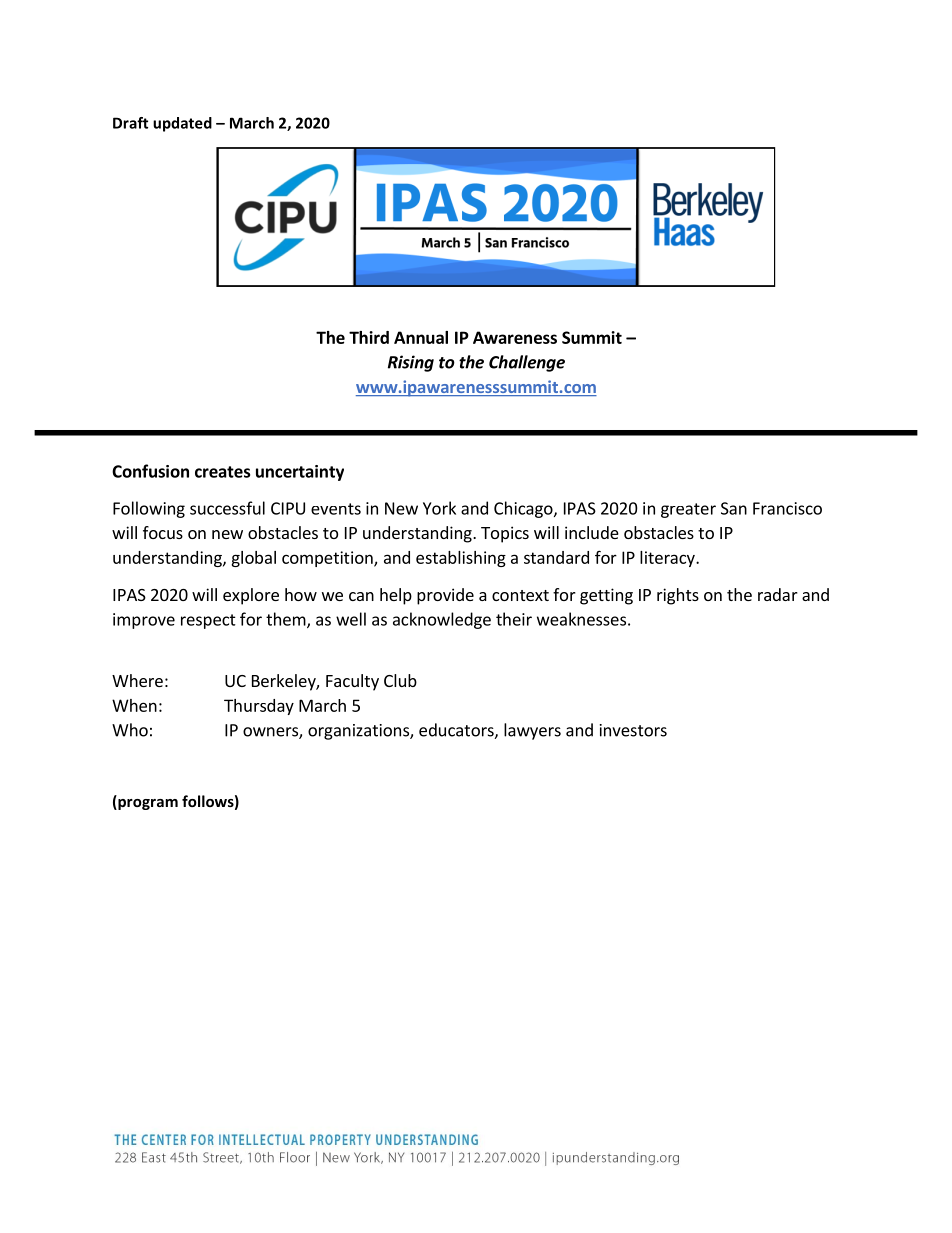  Describe the element at coordinates (411, 363) in the screenshot. I see `Rising` at that location.
